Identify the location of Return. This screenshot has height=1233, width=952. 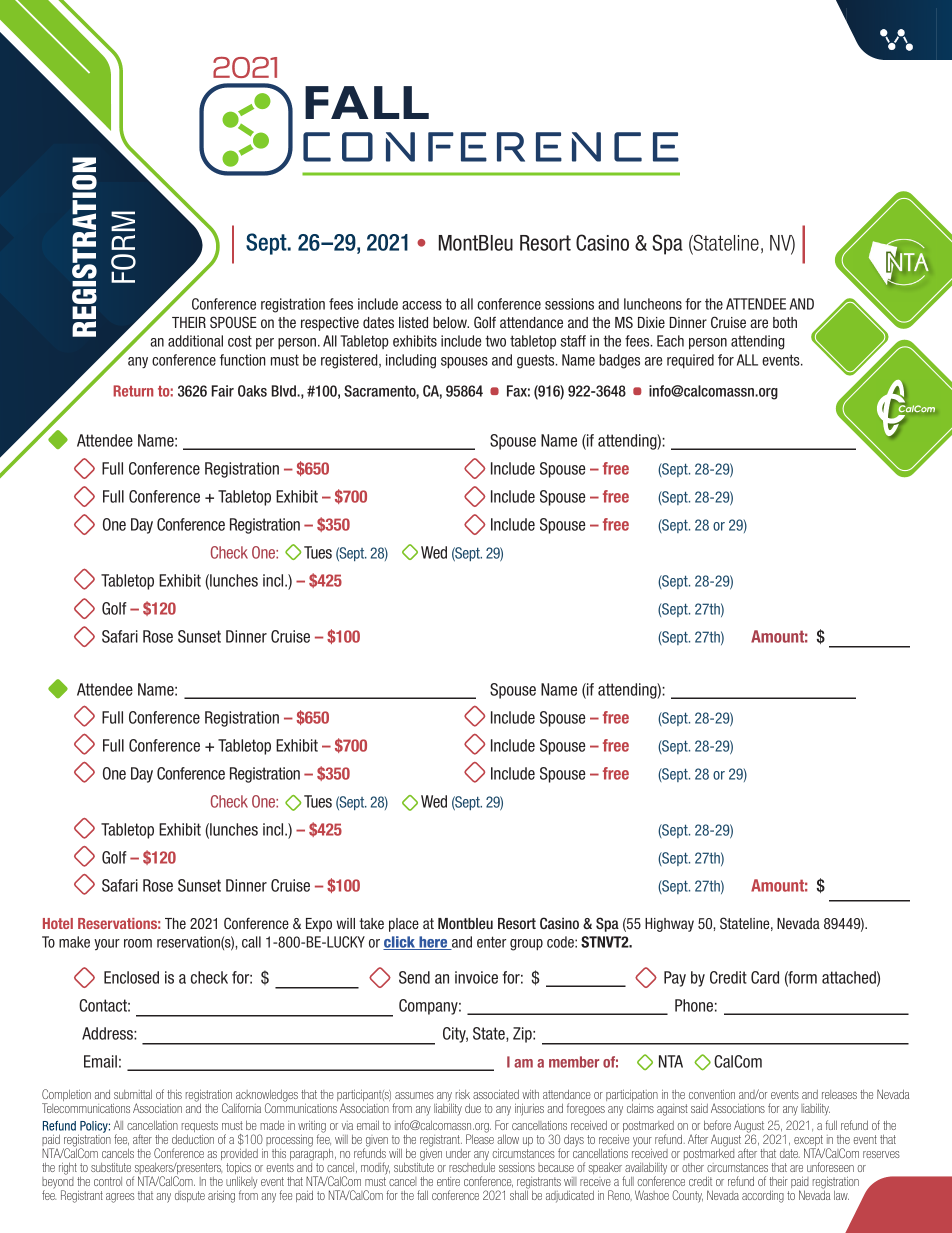
(133, 391).
